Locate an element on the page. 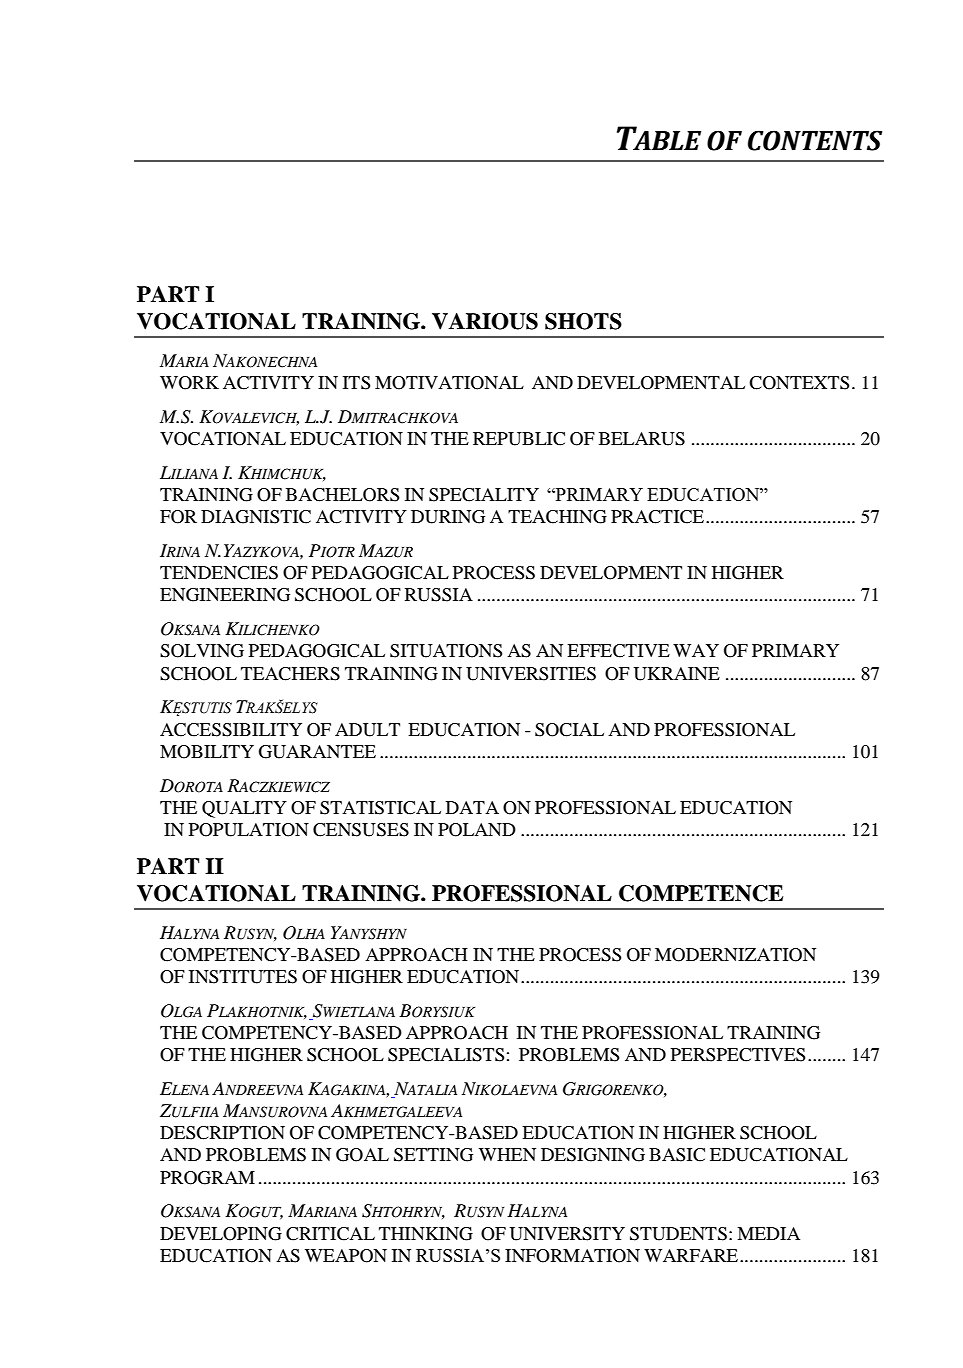  MEDIA is located at coordinates (768, 1233).
